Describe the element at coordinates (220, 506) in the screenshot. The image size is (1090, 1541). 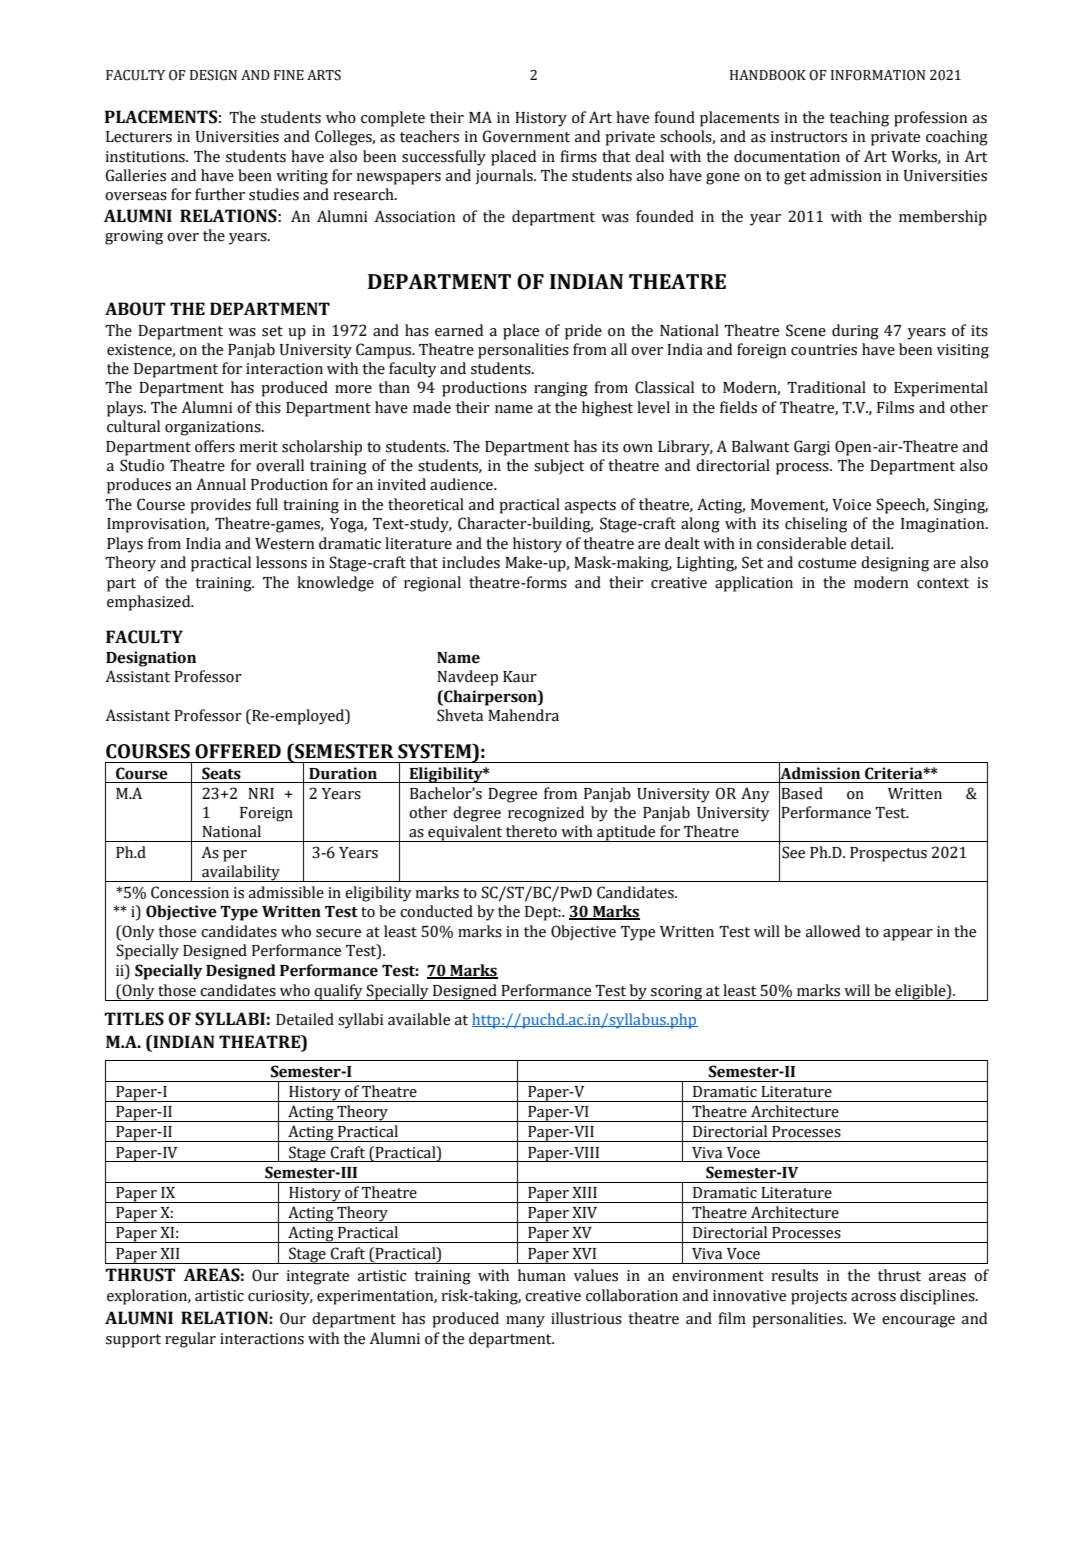
I see `provides` at that location.
